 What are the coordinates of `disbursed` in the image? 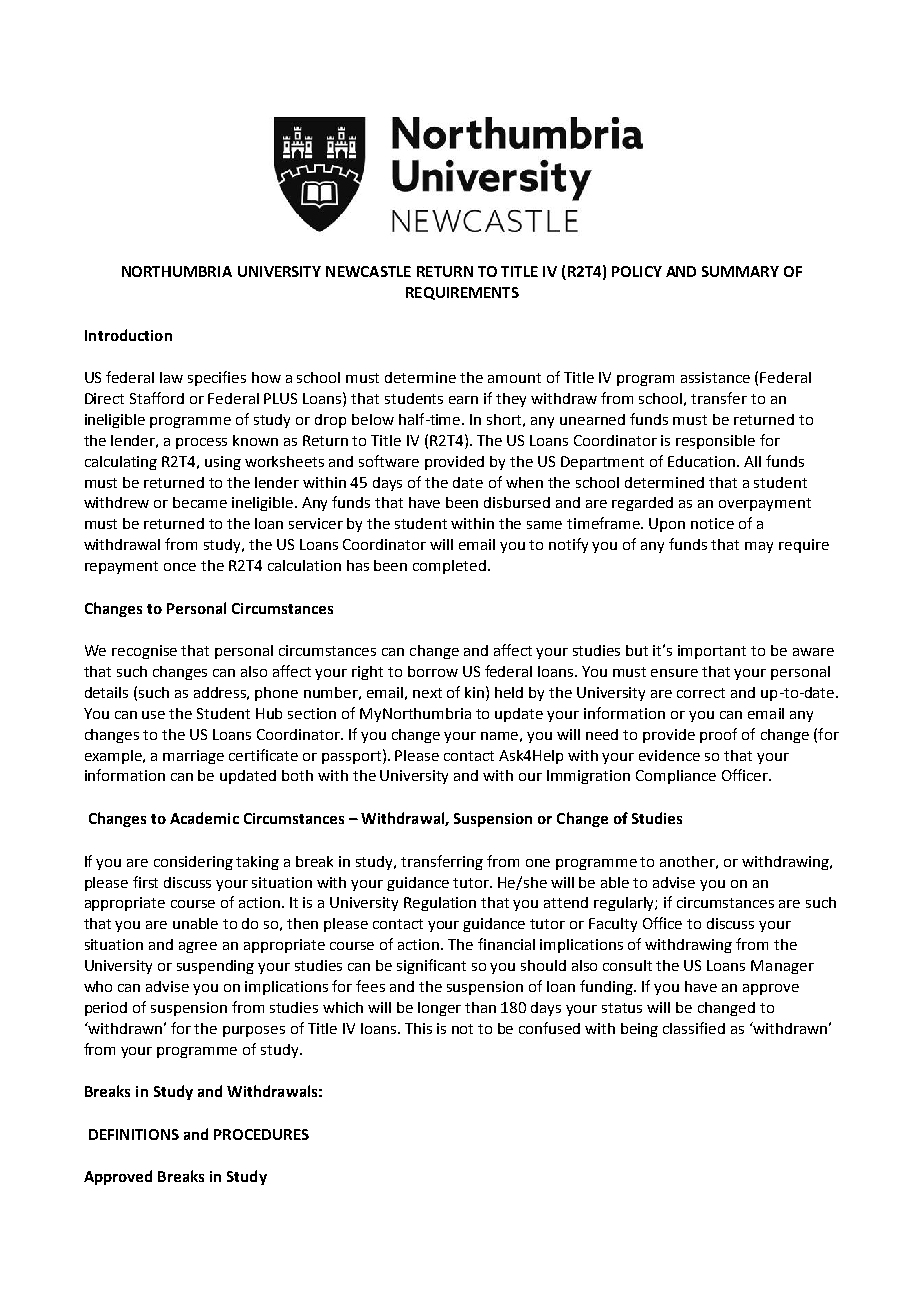 It's located at (517, 502).
